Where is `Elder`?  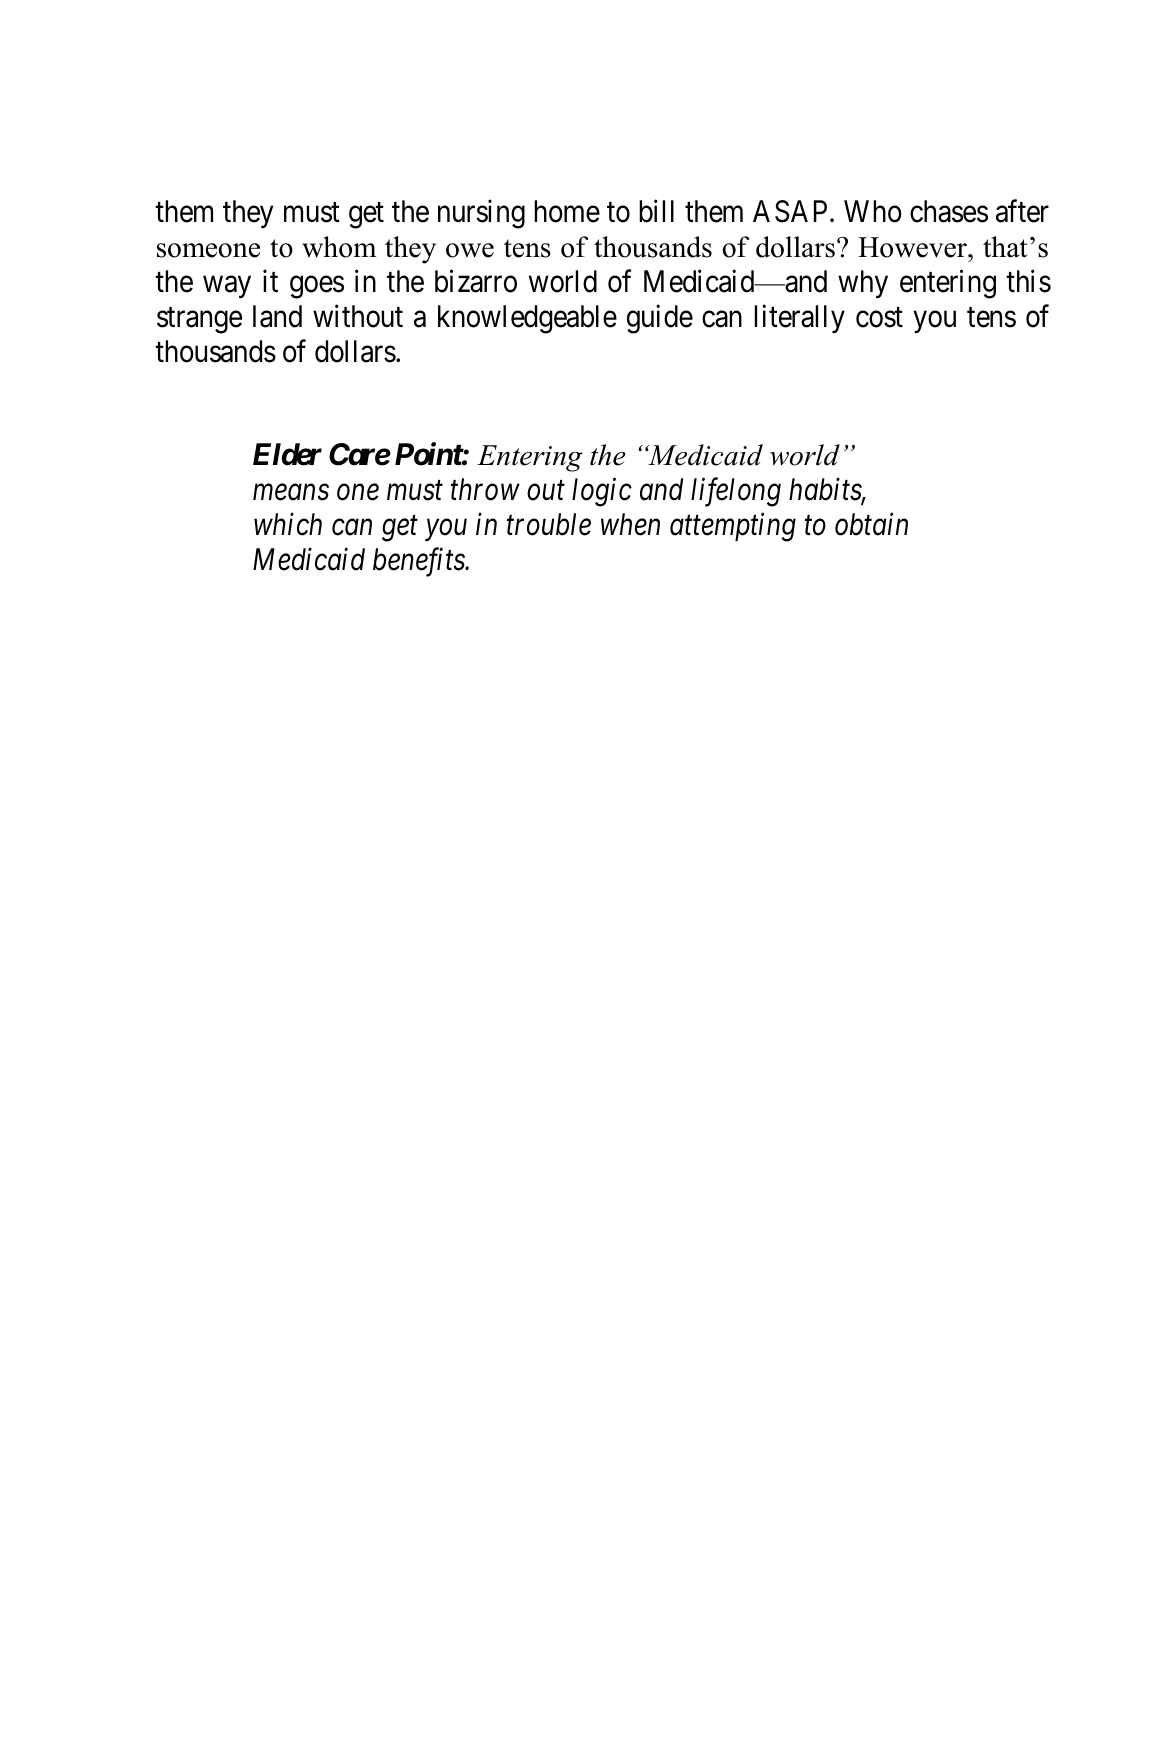 Elder is located at coordinates (287, 454).
